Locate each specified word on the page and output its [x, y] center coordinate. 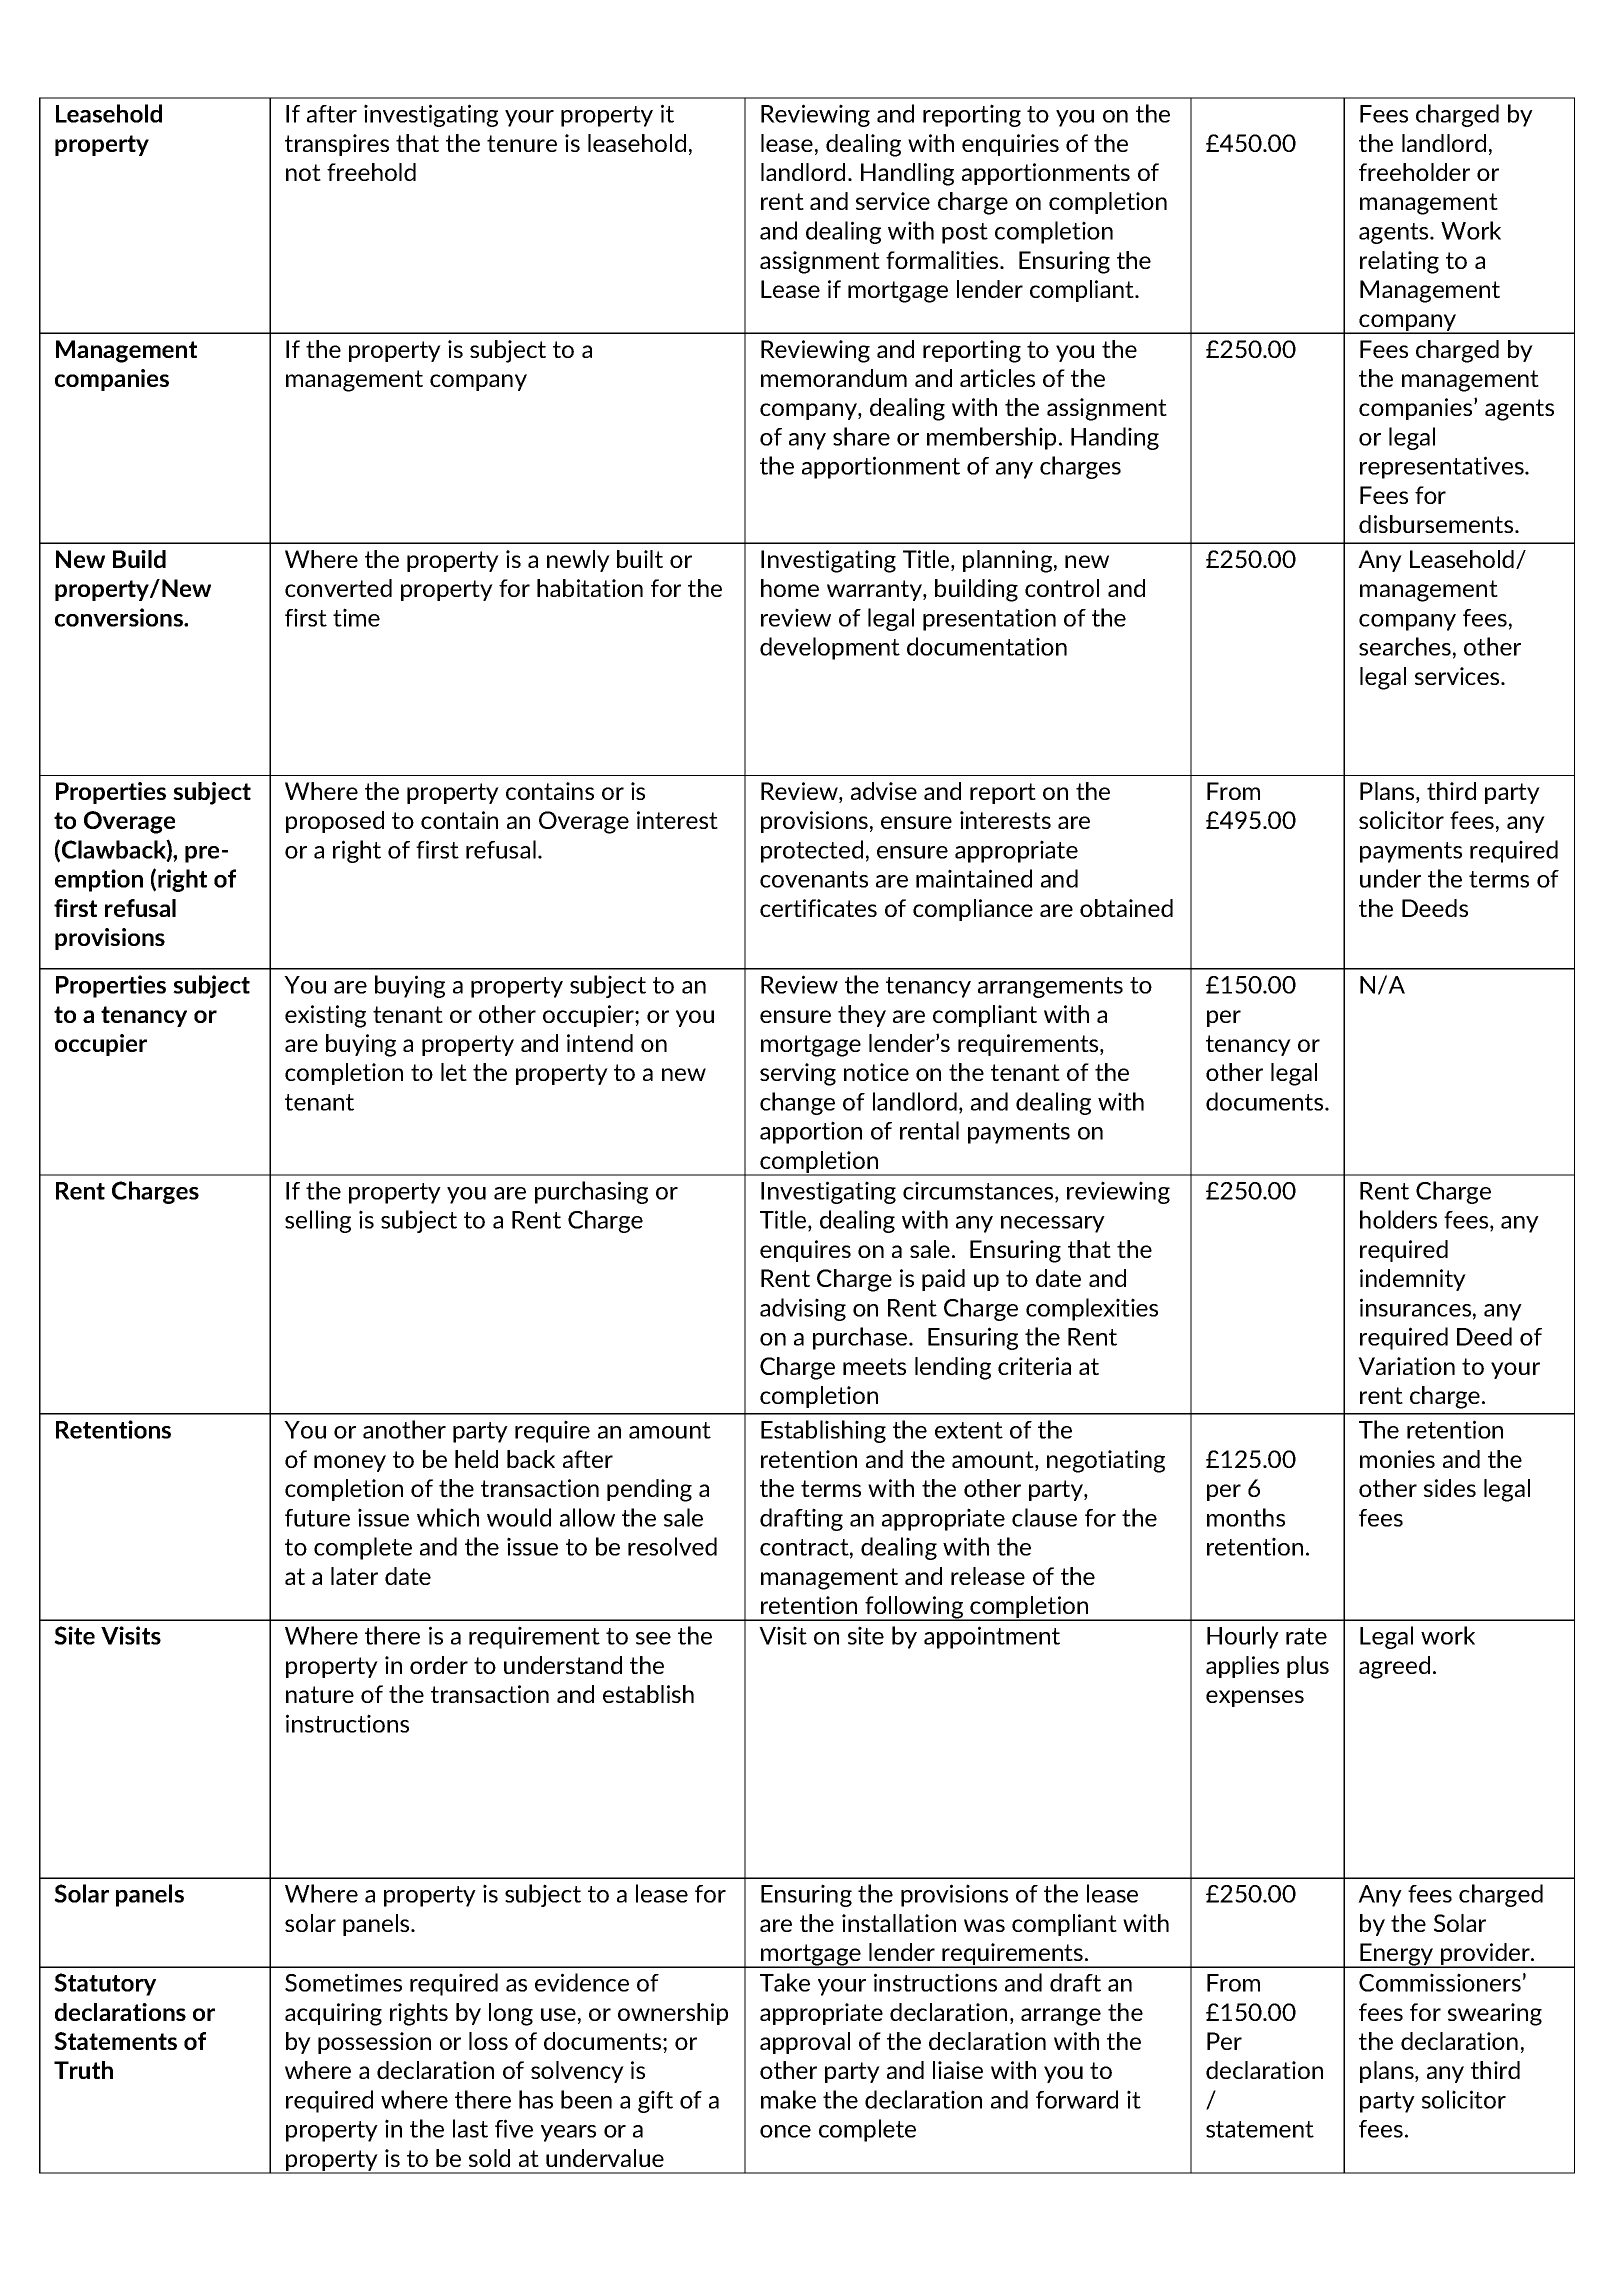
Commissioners [1440, 1982]
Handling [907, 174]
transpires [337, 145]
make [788, 2099]
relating [1399, 262]
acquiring [333, 2014]
